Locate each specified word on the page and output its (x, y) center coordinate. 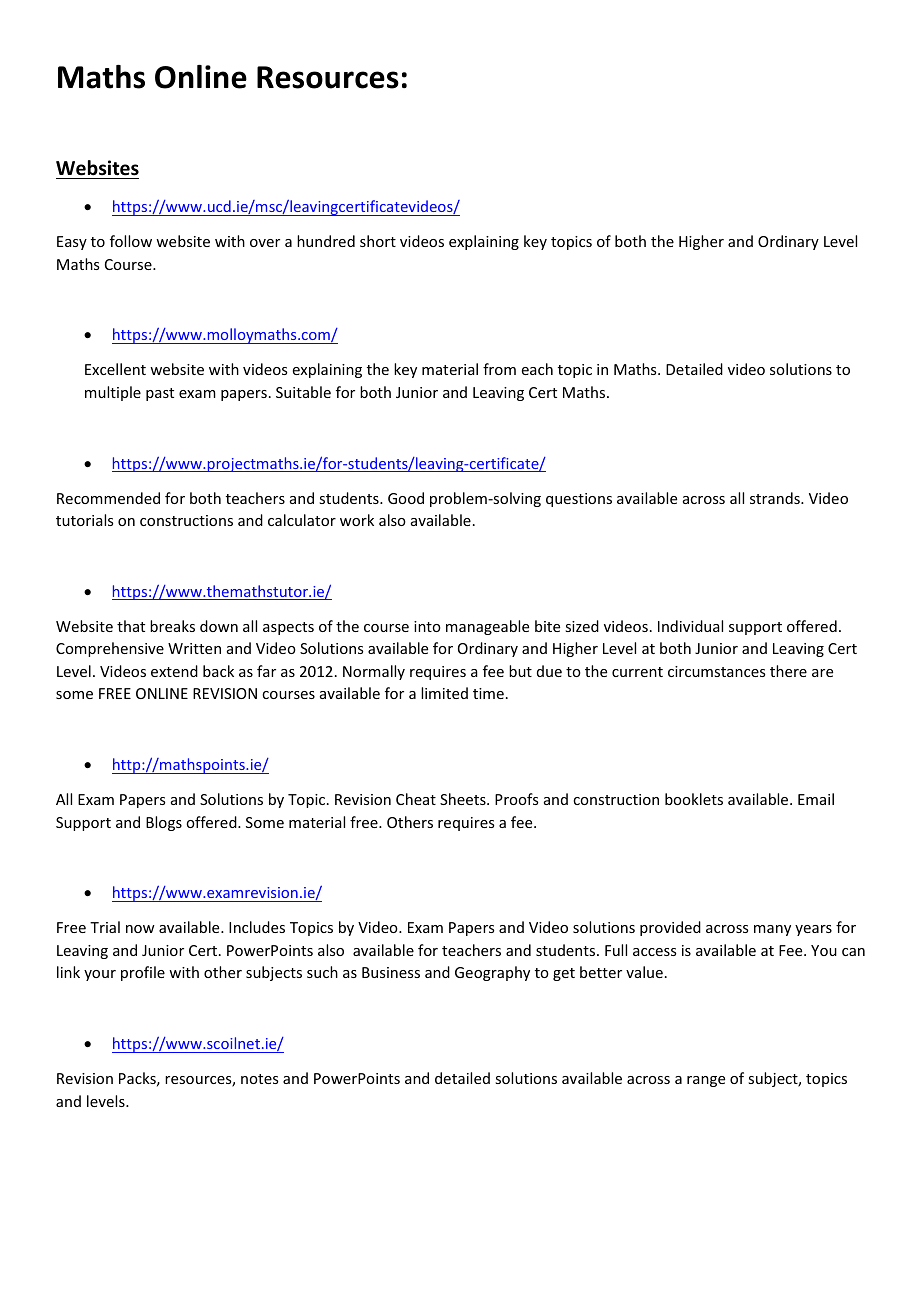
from (499, 369)
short (378, 241)
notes (259, 1079)
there (788, 671)
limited (444, 693)
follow (131, 241)
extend (174, 671)
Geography (492, 973)
